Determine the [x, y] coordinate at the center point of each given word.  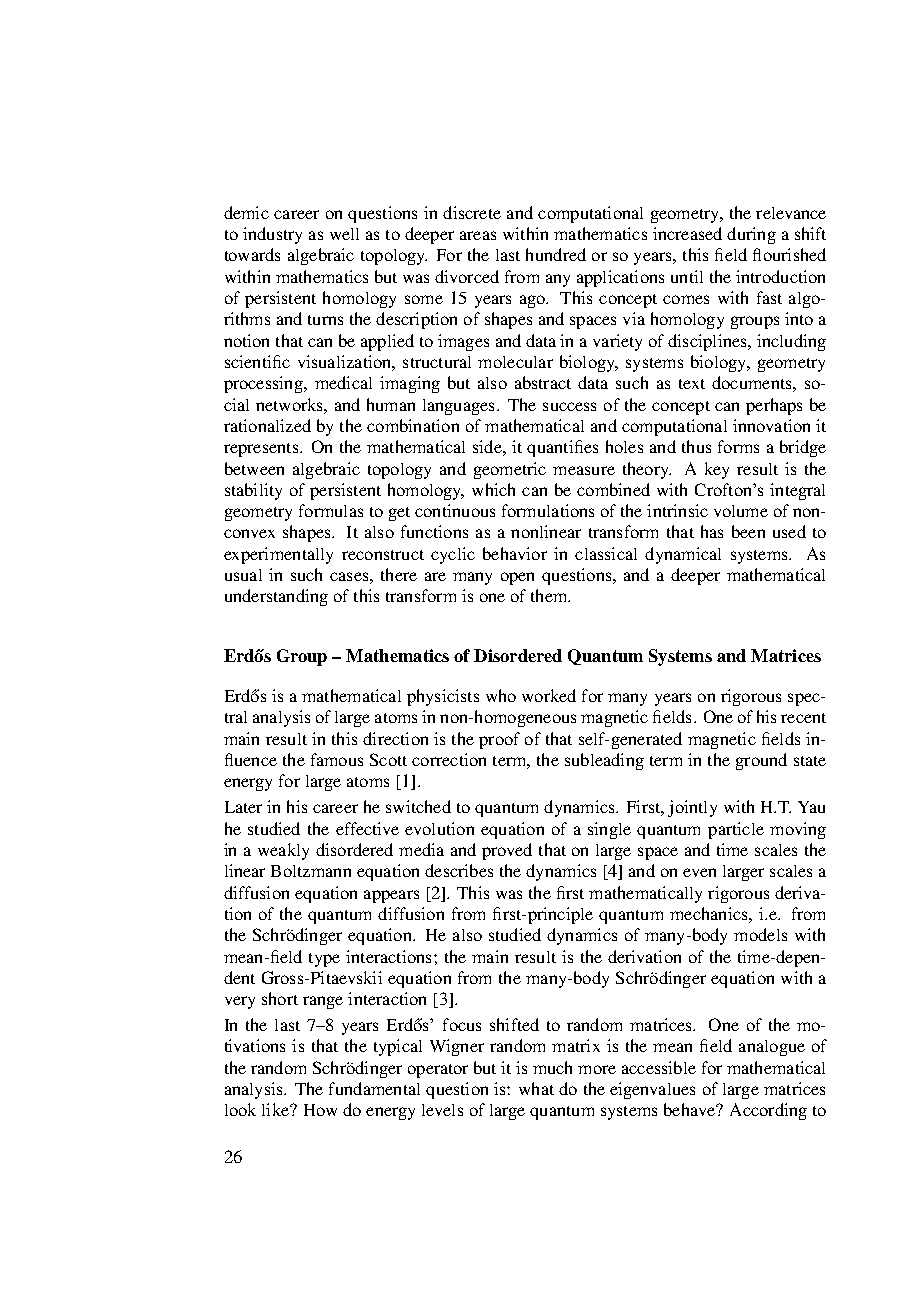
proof [499, 740]
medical [343, 382]
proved [507, 851]
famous [337, 759]
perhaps [774, 406]
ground [761, 761]
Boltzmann [311, 871]
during [751, 235]
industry [272, 235]
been [748, 531]
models [760, 934]
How [320, 1110]
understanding [276, 597]
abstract [543, 382]
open [517, 578]
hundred [556, 254]
